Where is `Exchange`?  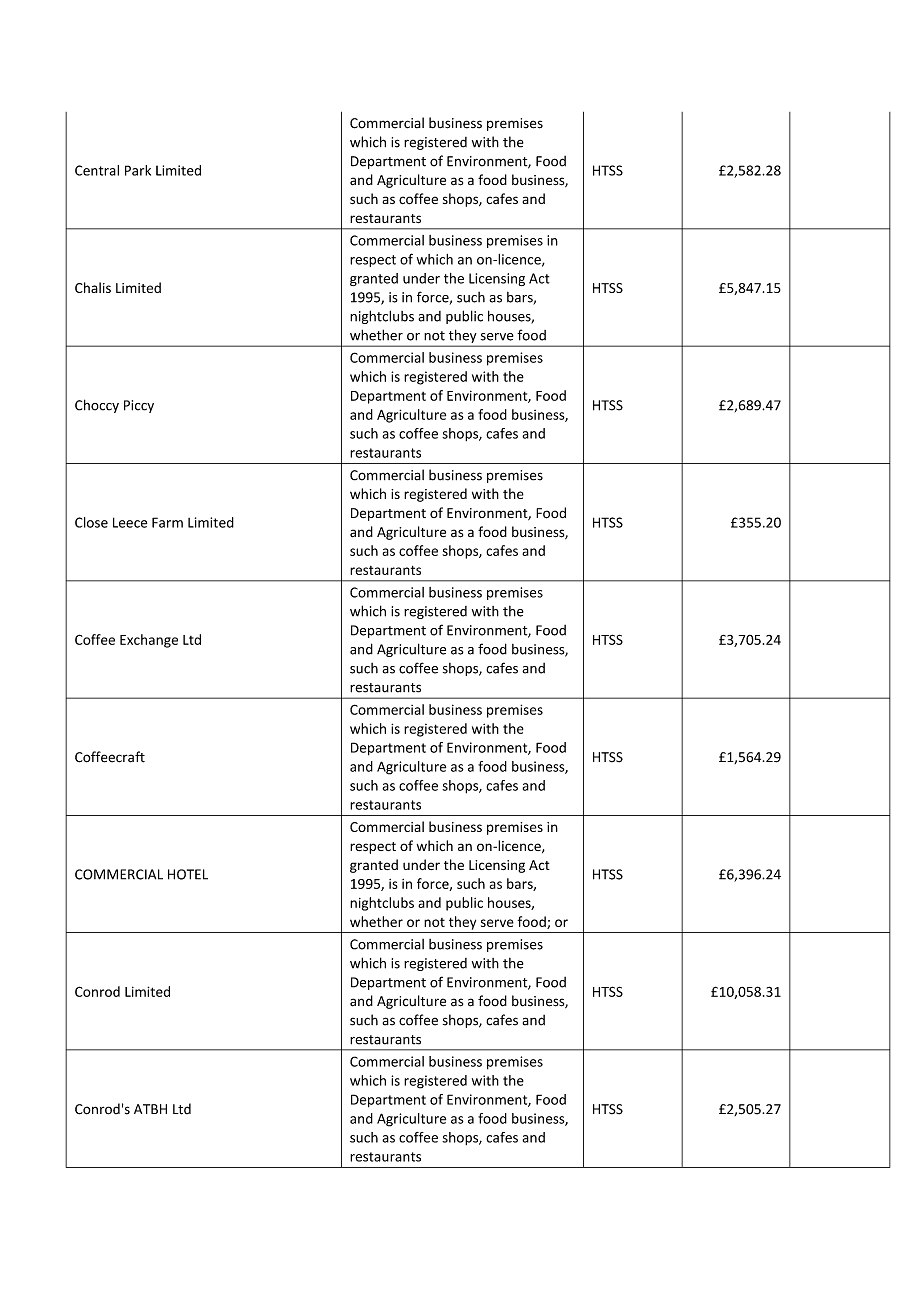 Exchange is located at coordinates (149, 641).
